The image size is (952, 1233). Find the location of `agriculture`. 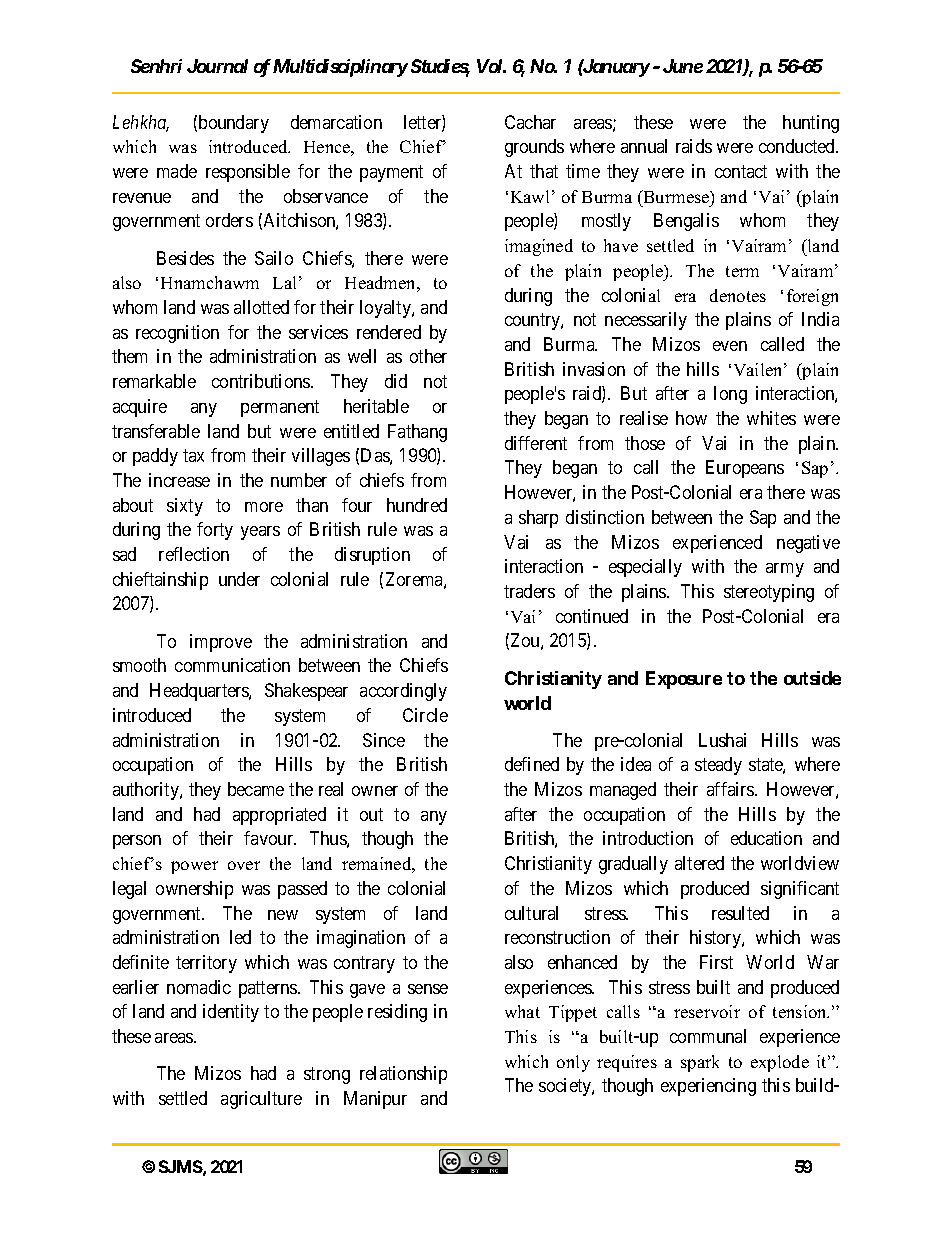

agriculture is located at coordinates (261, 1100).
